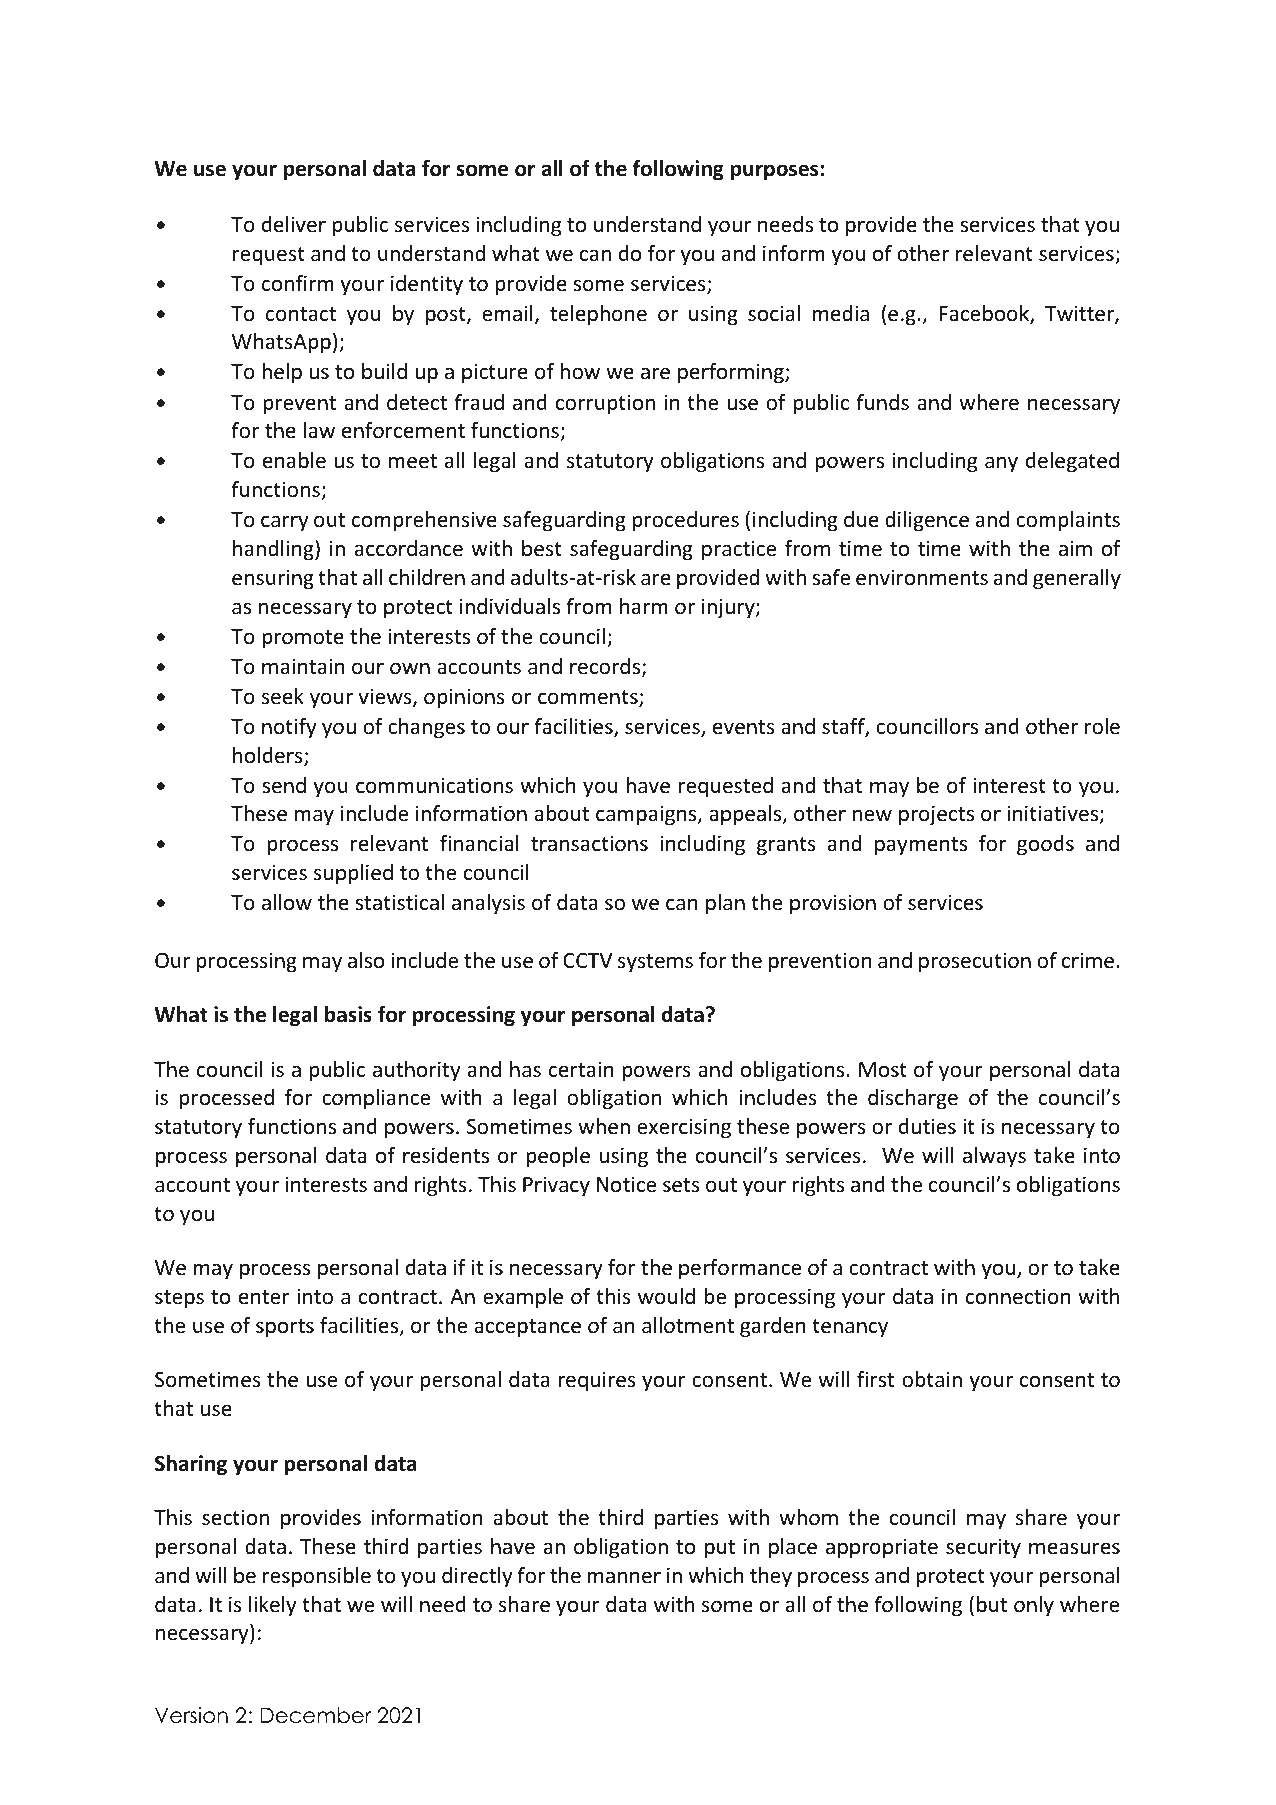 The height and width of the document is (1805, 1276). What do you see at coordinates (1102, 726) in the document?
I see `role` at bounding box center [1102, 726].
